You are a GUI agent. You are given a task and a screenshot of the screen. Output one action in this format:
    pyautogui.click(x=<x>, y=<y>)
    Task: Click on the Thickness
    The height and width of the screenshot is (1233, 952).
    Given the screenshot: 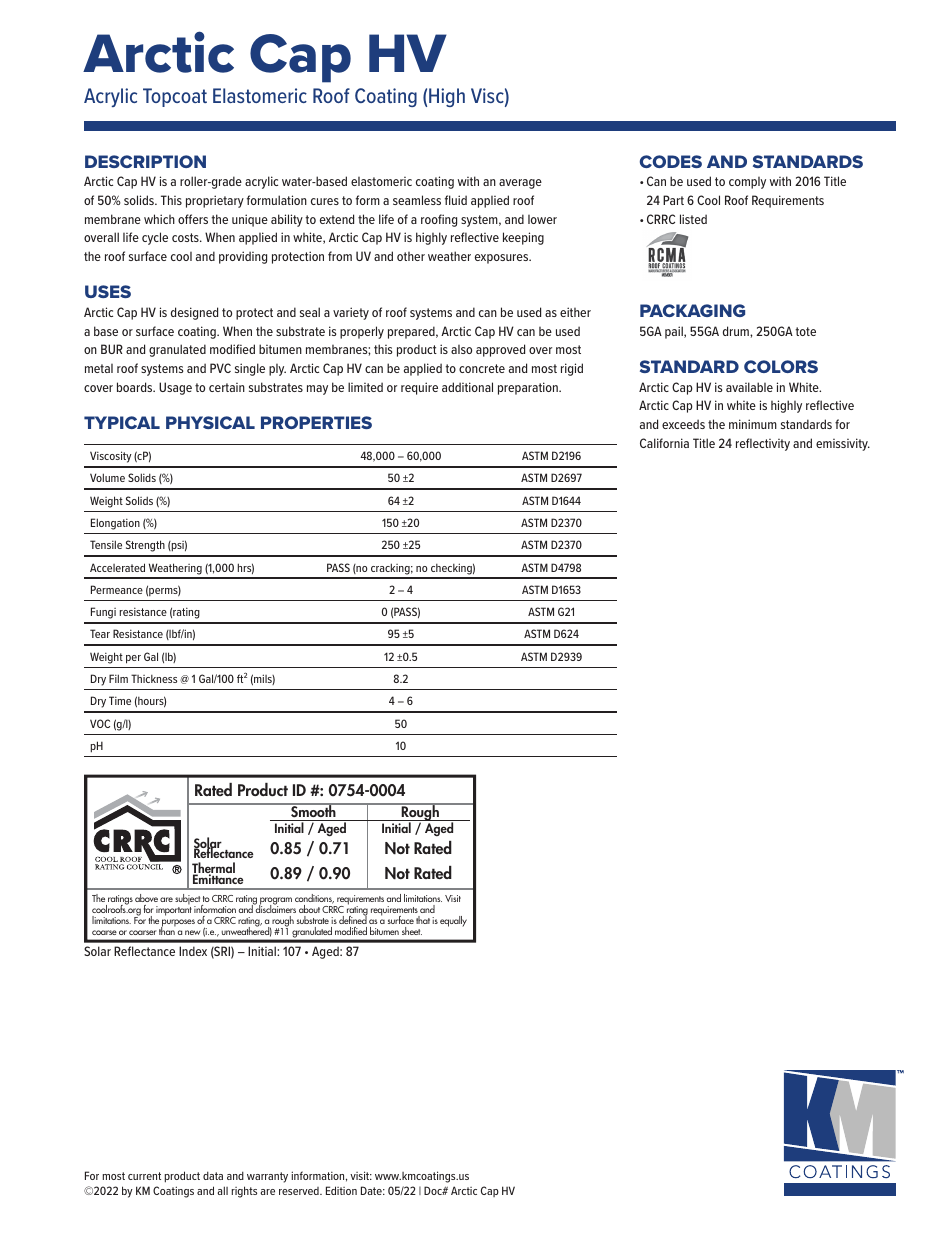 What is the action you would take?
    pyautogui.click(x=154, y=678)
